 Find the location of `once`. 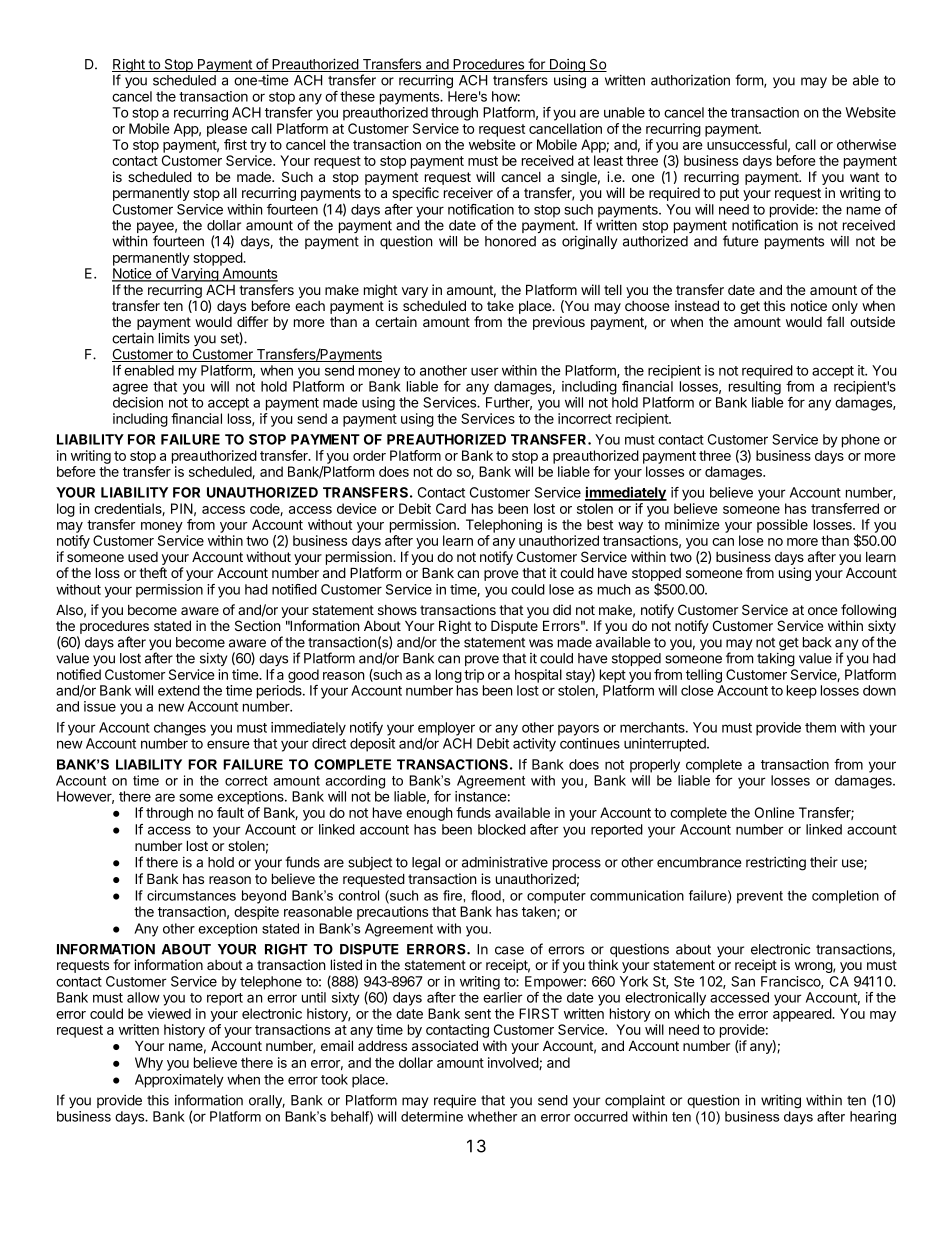

once is located at coordinates (822, 611).
